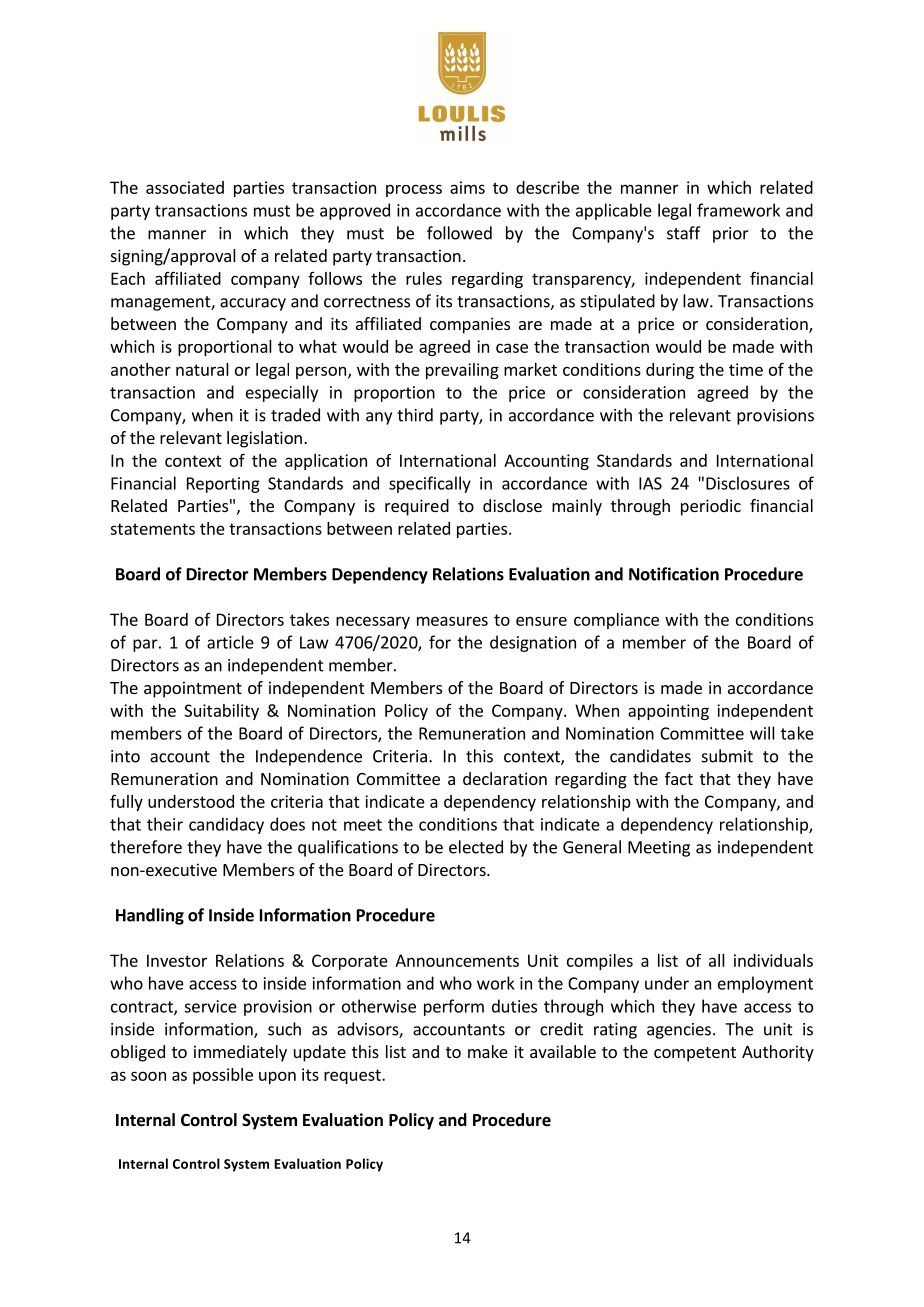  What do you see at coordinates (505, 778) in the screenshot?
I see `declaration` at bounding box center [505, 778].
